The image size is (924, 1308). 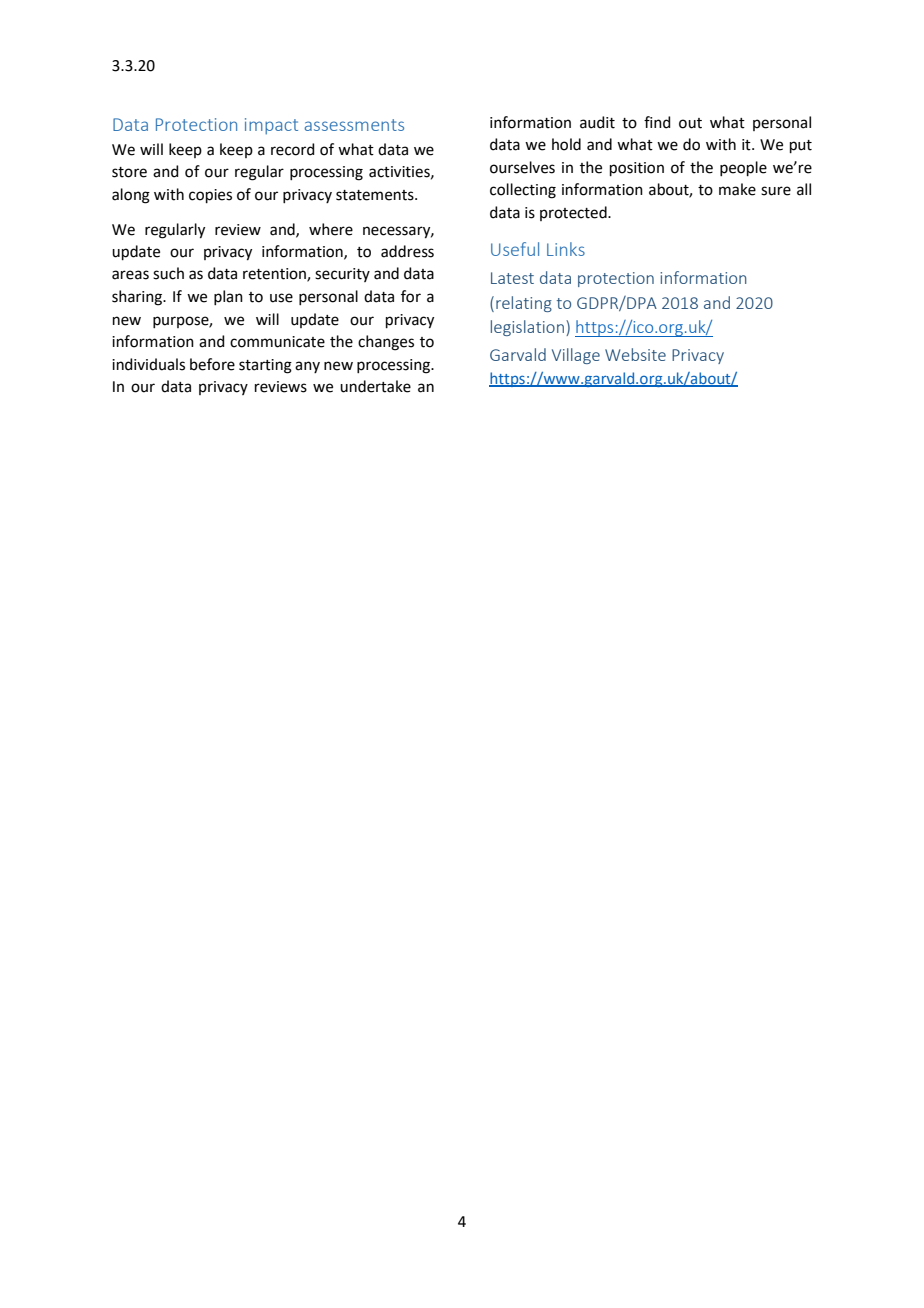 I want to click on assessments, so click(x=354, y=125).
